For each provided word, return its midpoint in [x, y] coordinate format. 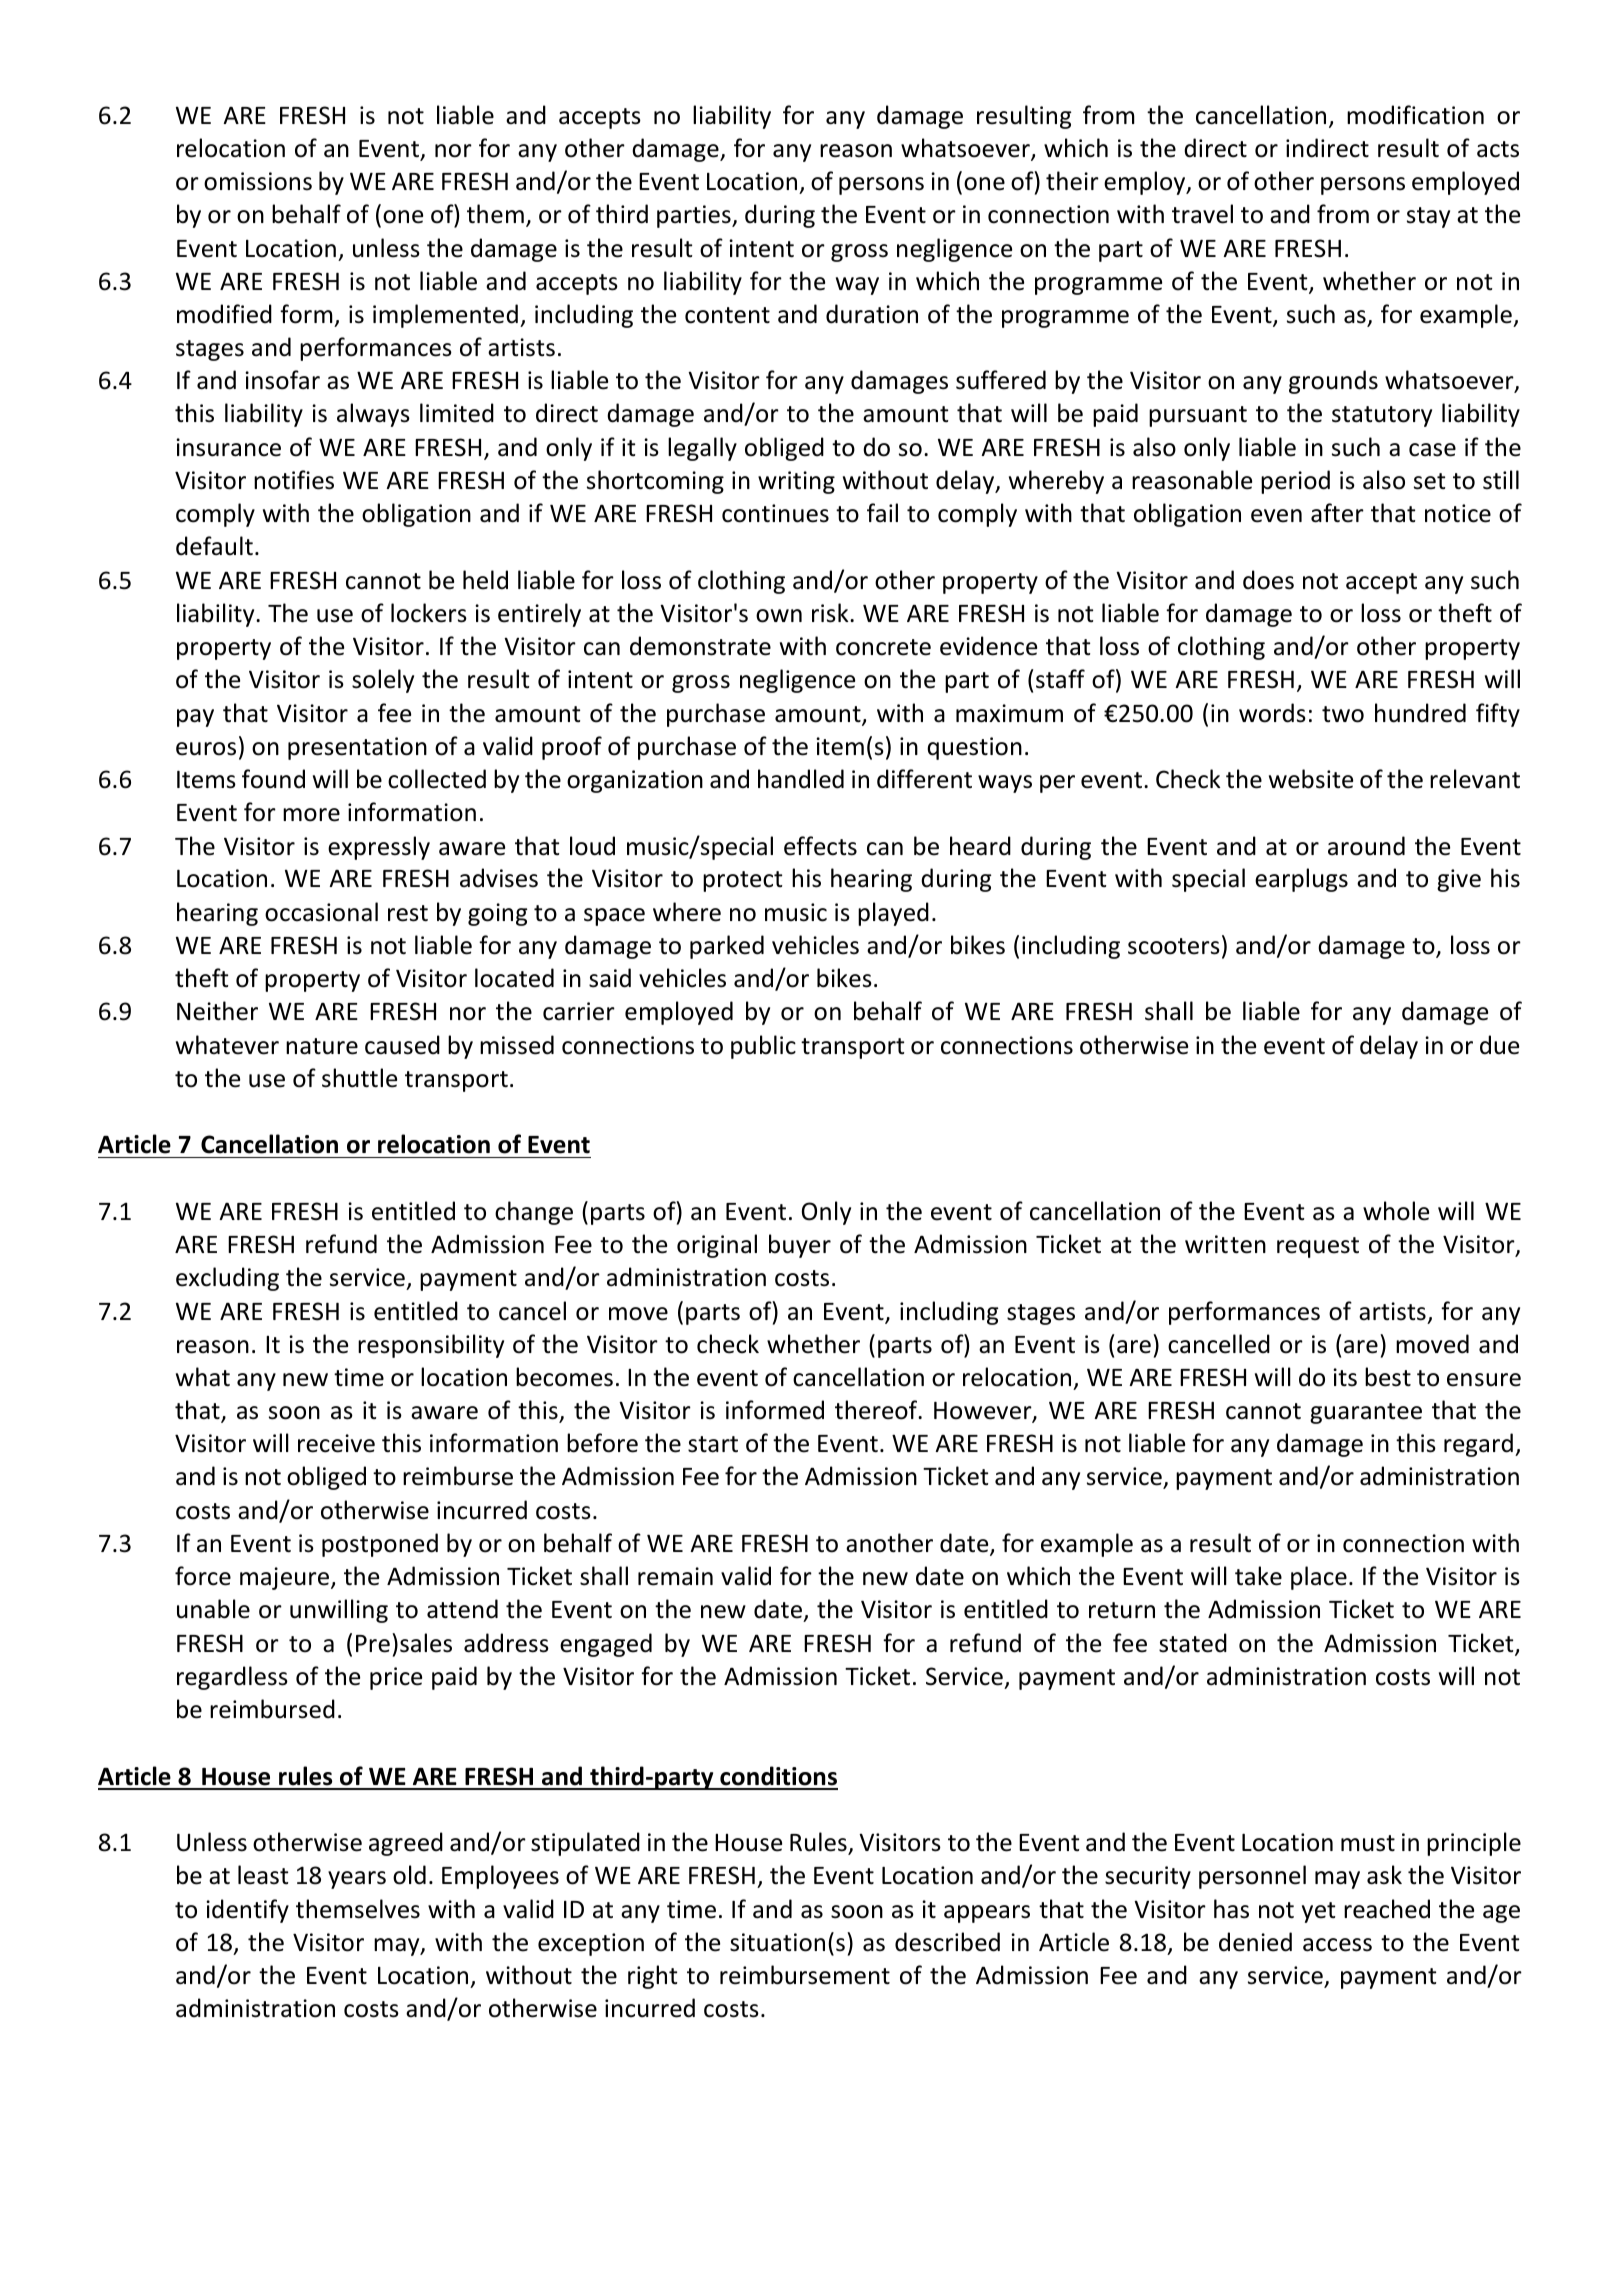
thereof [877, 1410]
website [1311, 779]
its [1345, 1377]
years [357, 1880]
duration [872, 314]
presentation [357, 748]
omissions [258, 181]
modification [1415, 115]
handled [801, 779]
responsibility [431, 1346]
